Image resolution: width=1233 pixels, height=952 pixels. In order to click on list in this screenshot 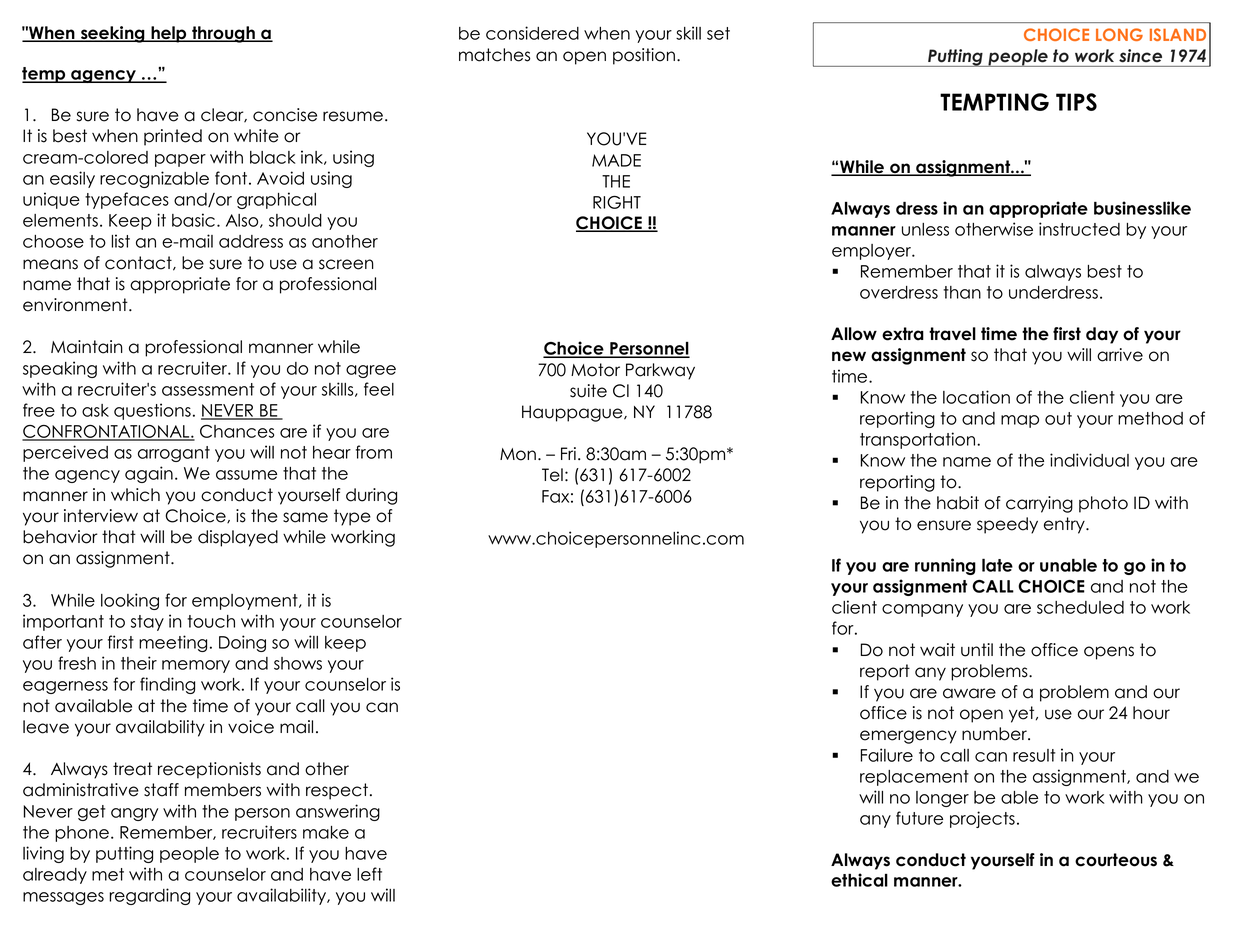, I will do `click(121, 241)`.
